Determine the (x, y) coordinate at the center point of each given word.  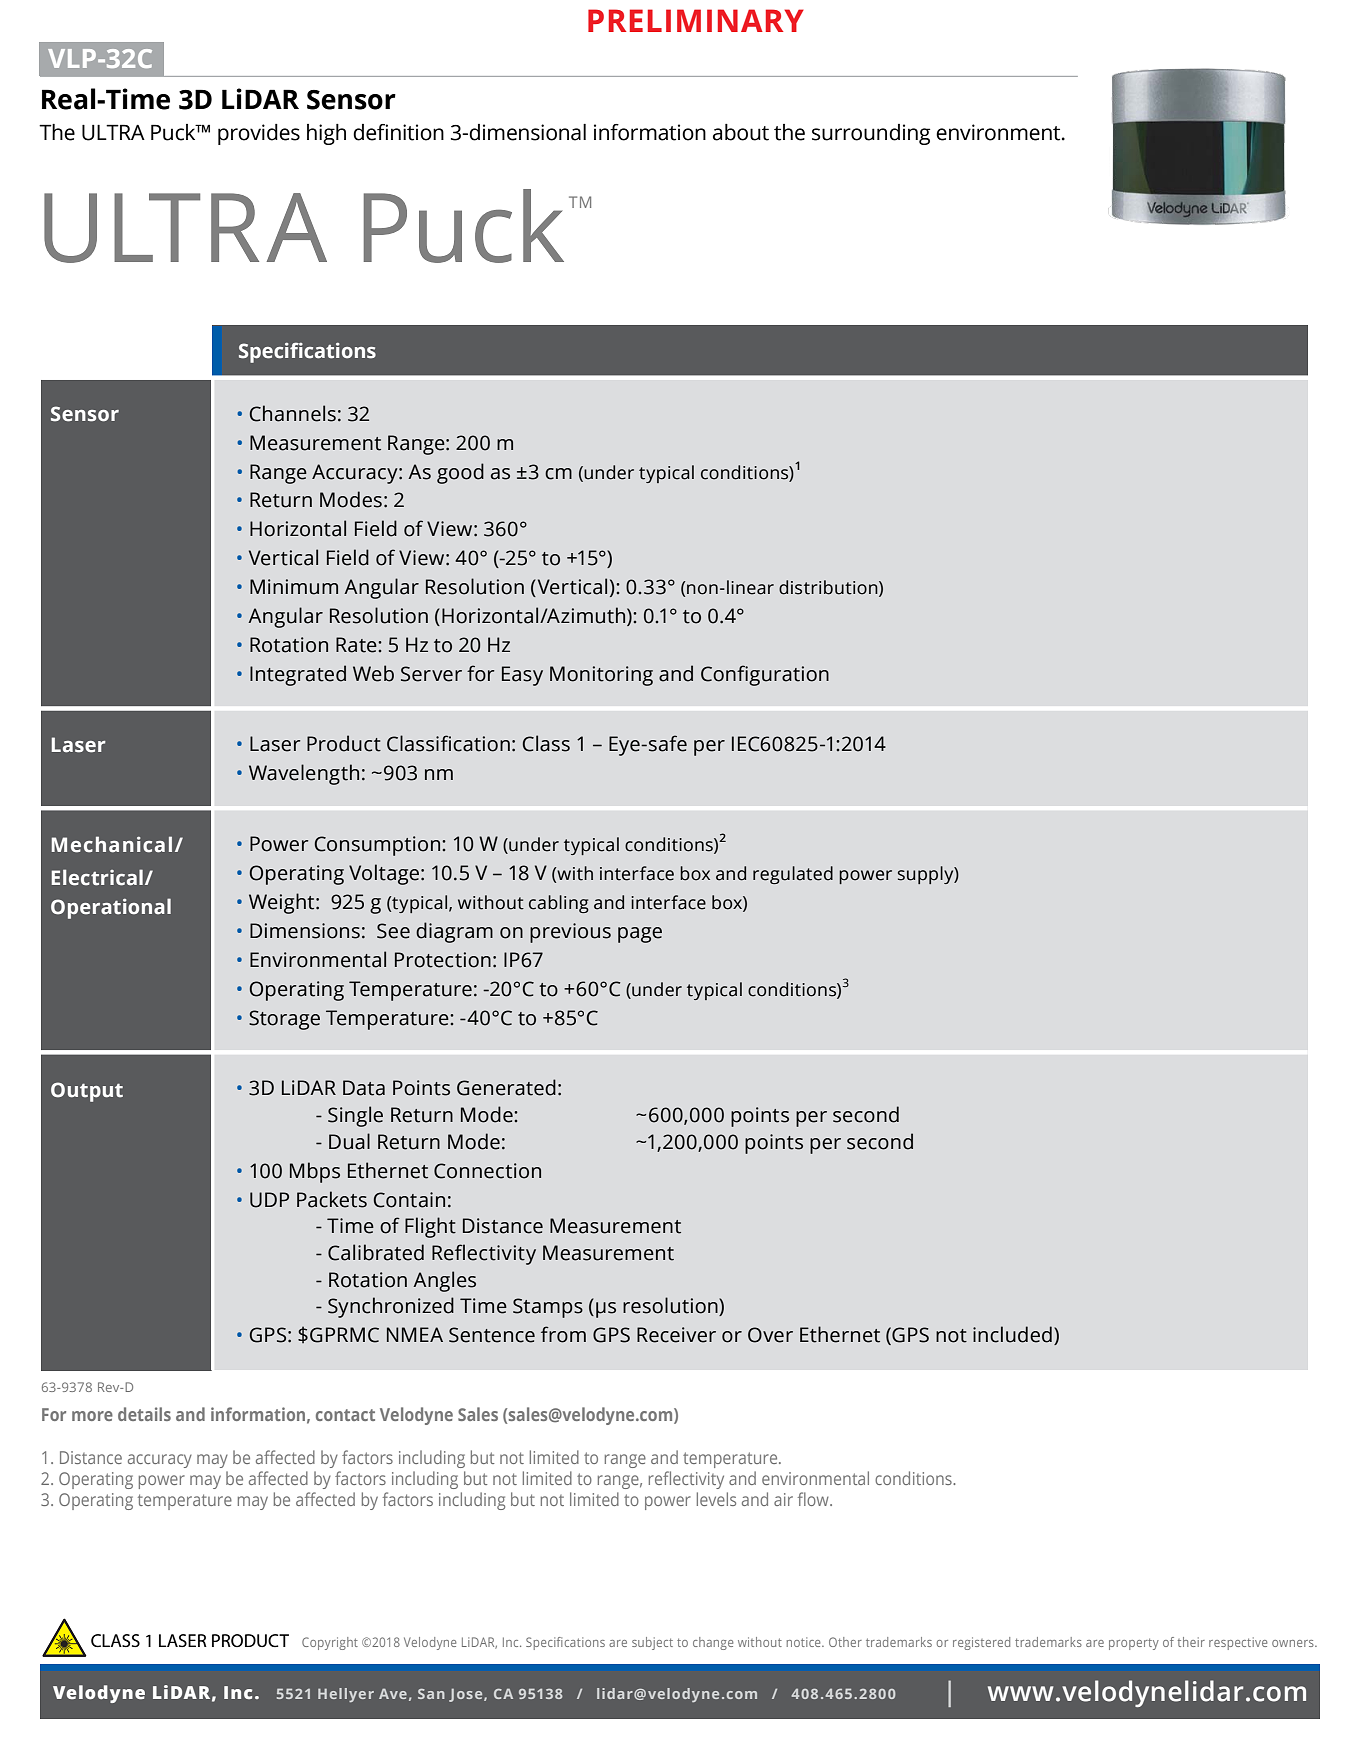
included (1012, 1334)
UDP (269, 1200)
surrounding (871, 134)
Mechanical (112, 844)
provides (259, 134)
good (460, 473)
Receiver (676, 1335)
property (1134, 1644)
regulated (793, 875)
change (713, 1643)
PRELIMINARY (696, 20)
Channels (293, 413)
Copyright (330, 1643)
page (640, 935)
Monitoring (601, 676)
